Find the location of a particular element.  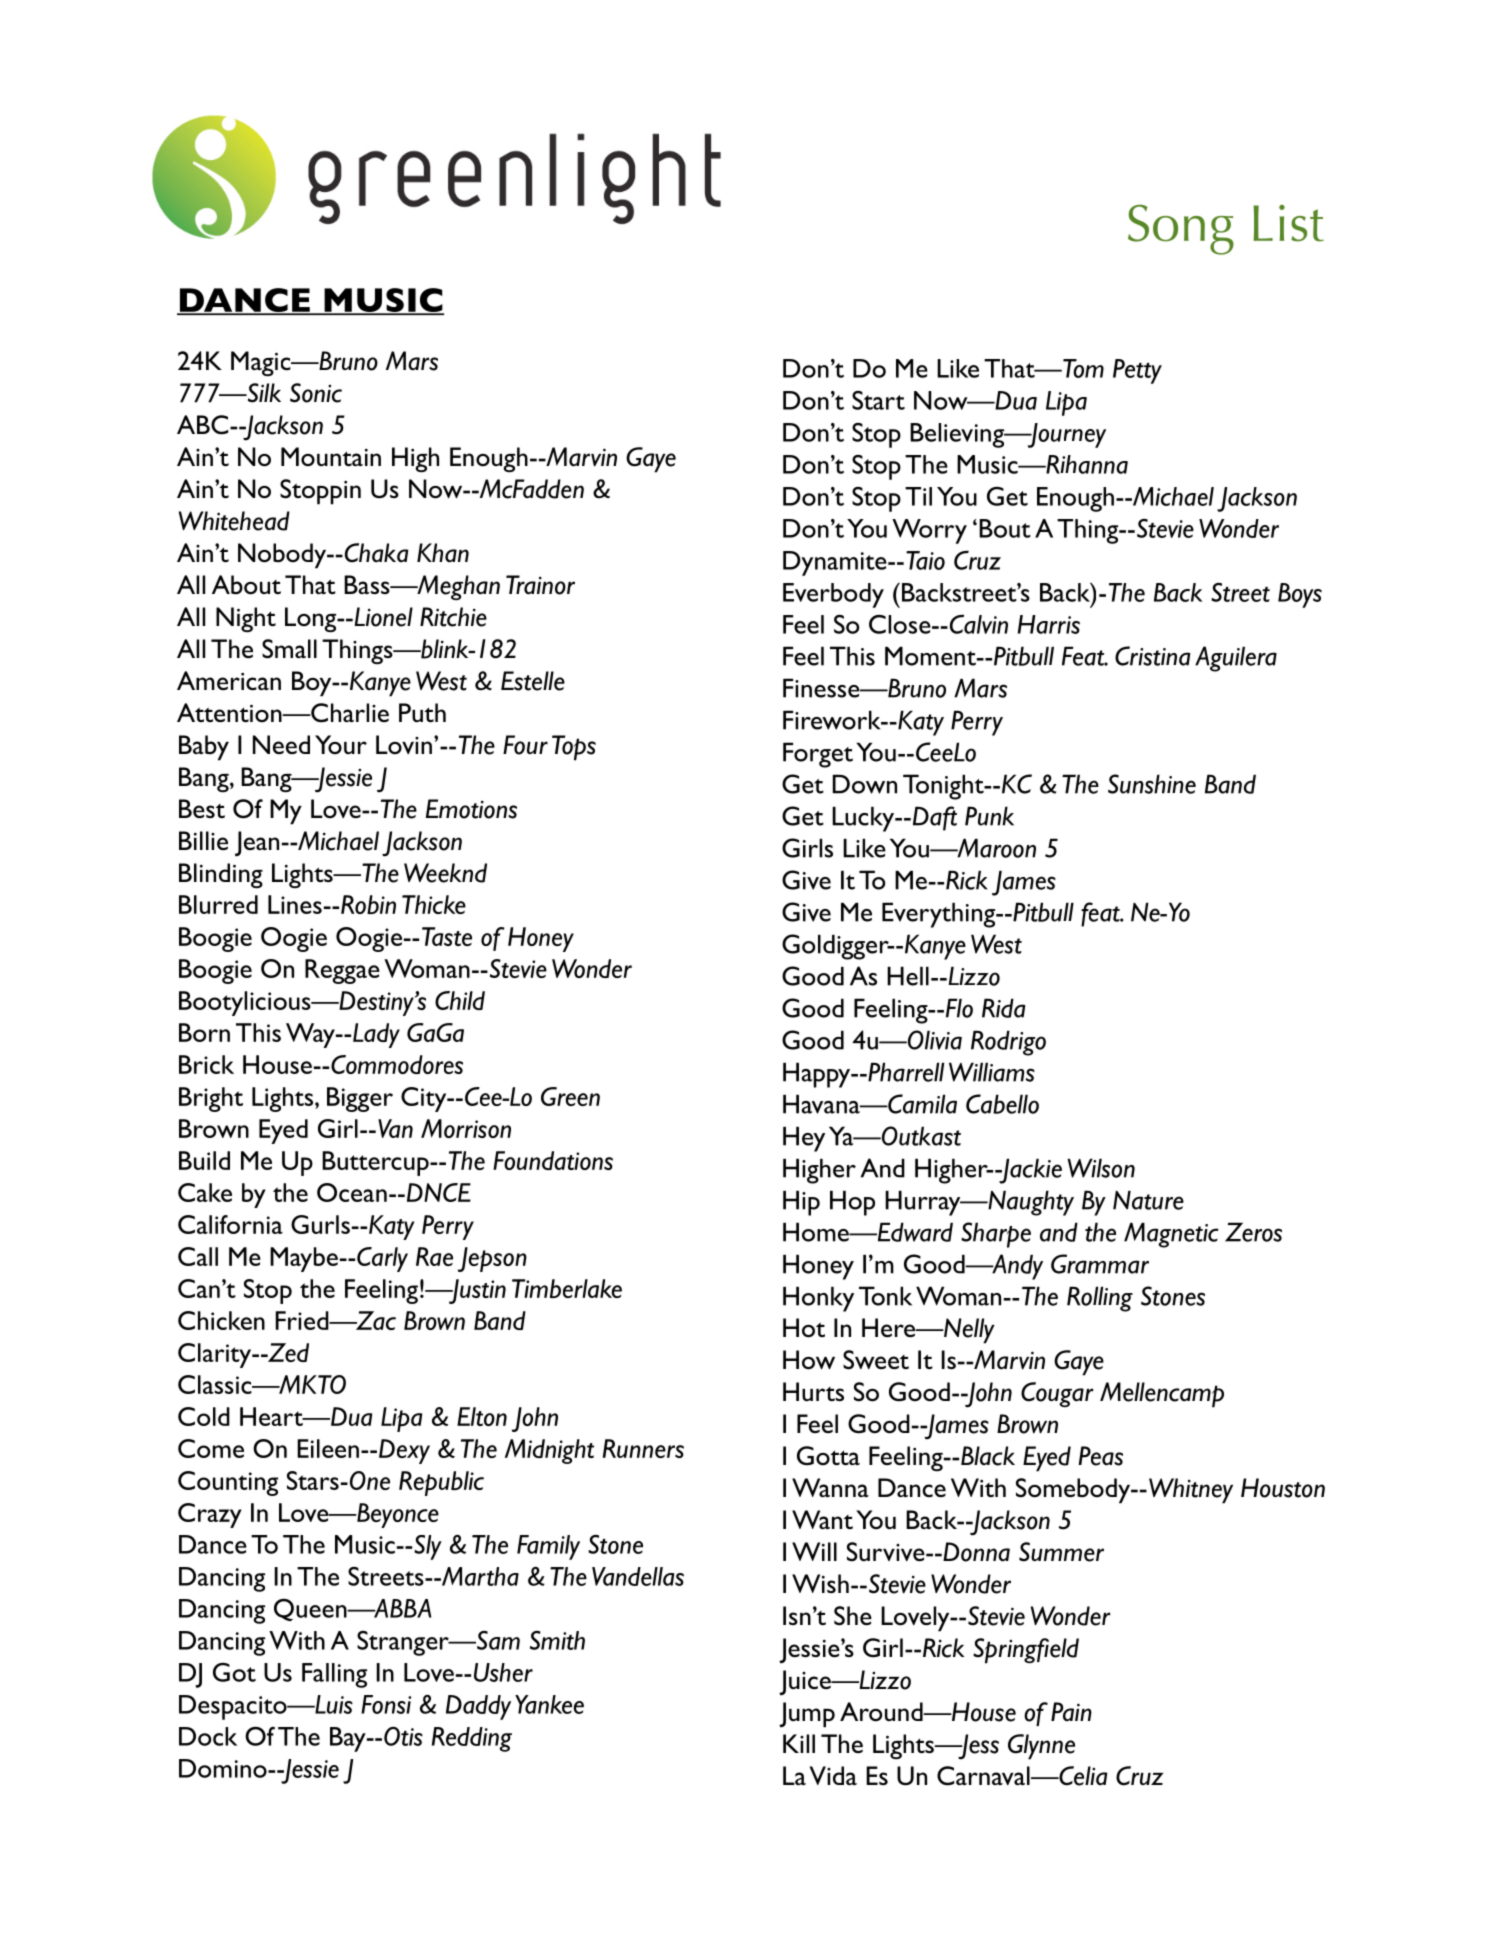

Song is located at coordinates (1181, 230).
